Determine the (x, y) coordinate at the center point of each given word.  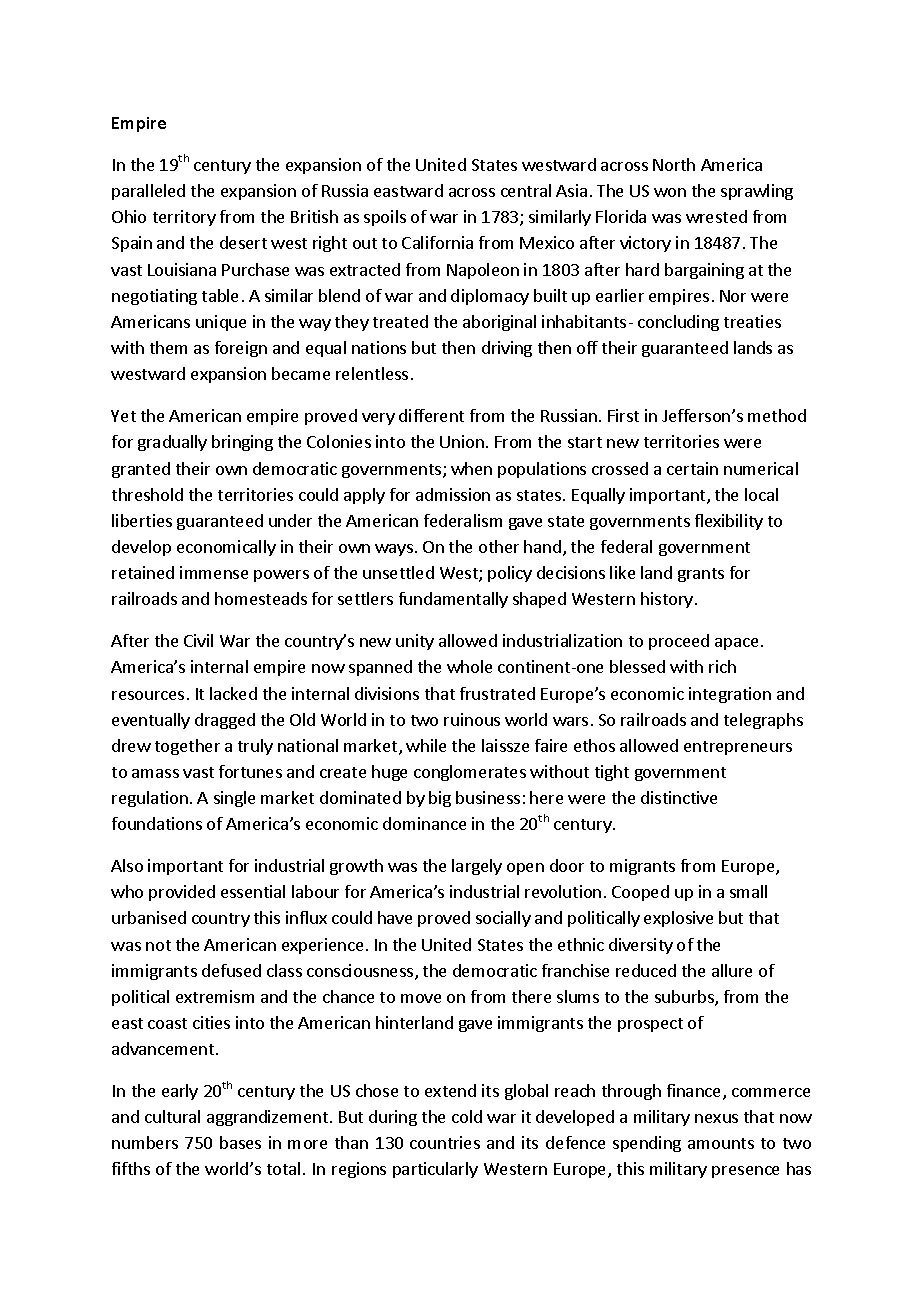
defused (231, 970)
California (437, 242)
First (623, 415)
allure (732, 970)
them (168, 347)
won (670, 192)
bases (240, 1142)
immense (214, 572)
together (187, 747)
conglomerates (470, 773)
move (421, 998)
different (431, 415)
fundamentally (453, 600)
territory (184, 218)
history (667, 600)
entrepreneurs (738, 748)
